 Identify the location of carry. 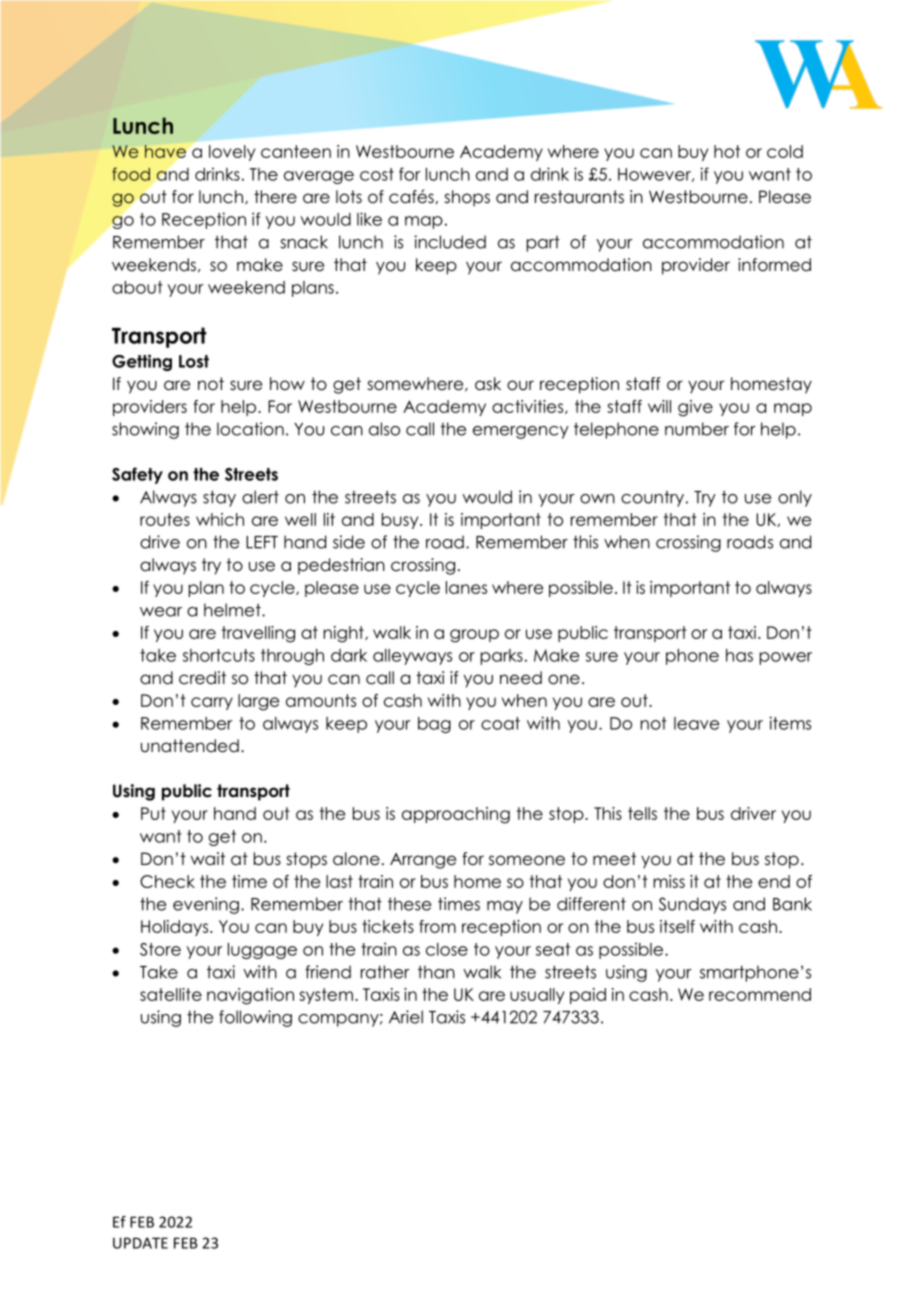
(212, 703).
